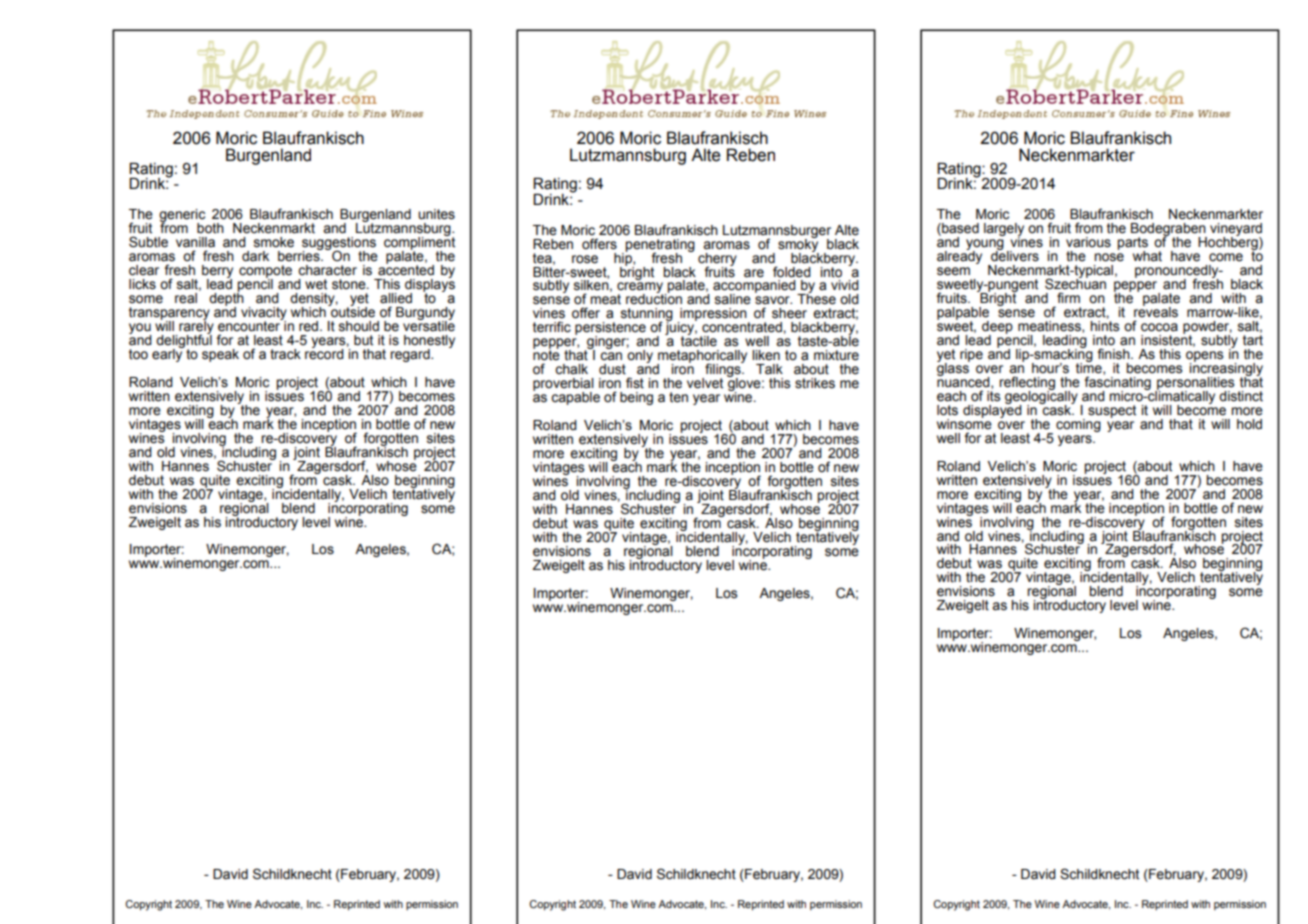  I want to click on largely, so click(1004, 230).
